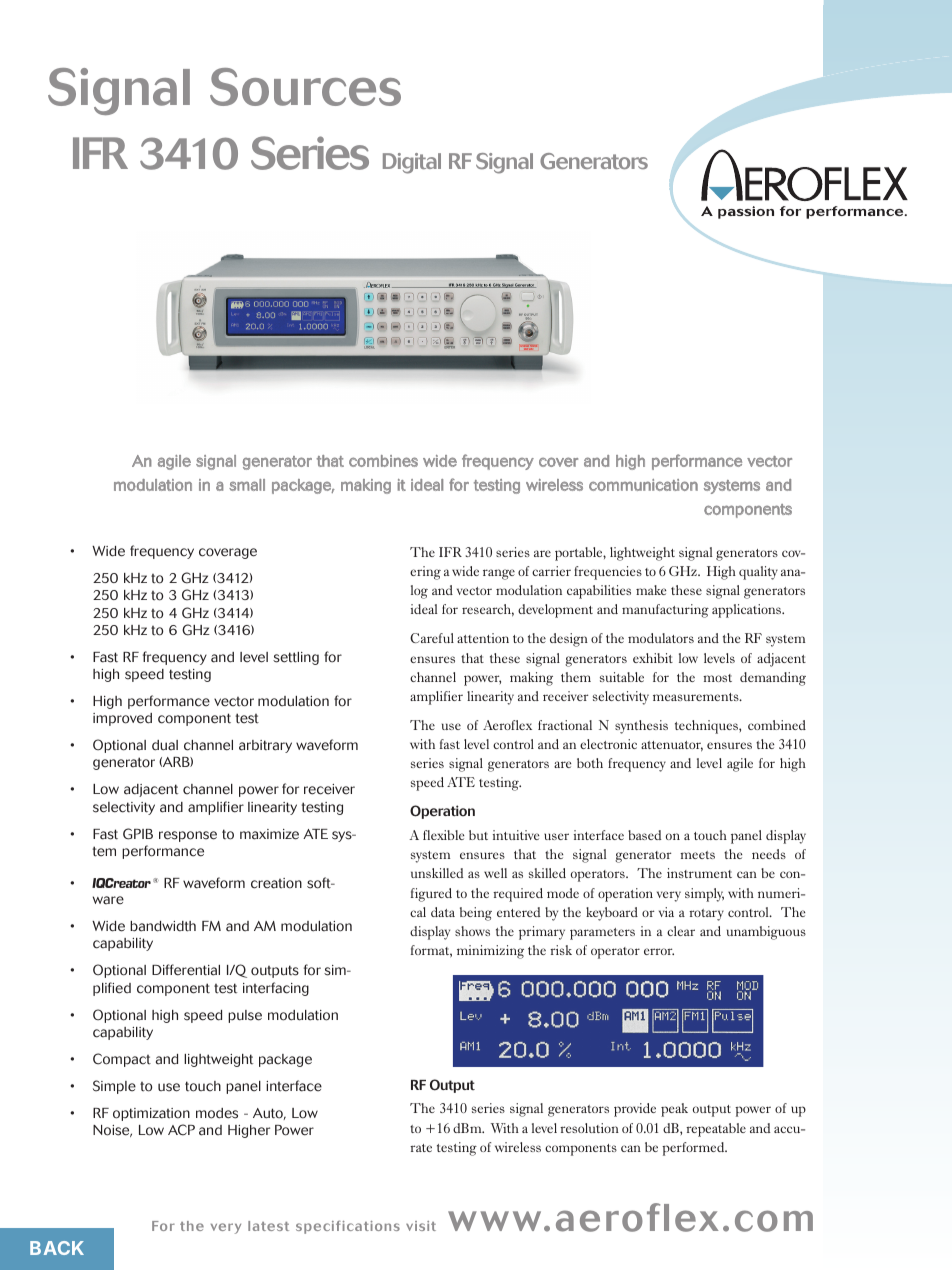 This page has height=1270, width=952. I want to click on meets, so click(697, 855).
